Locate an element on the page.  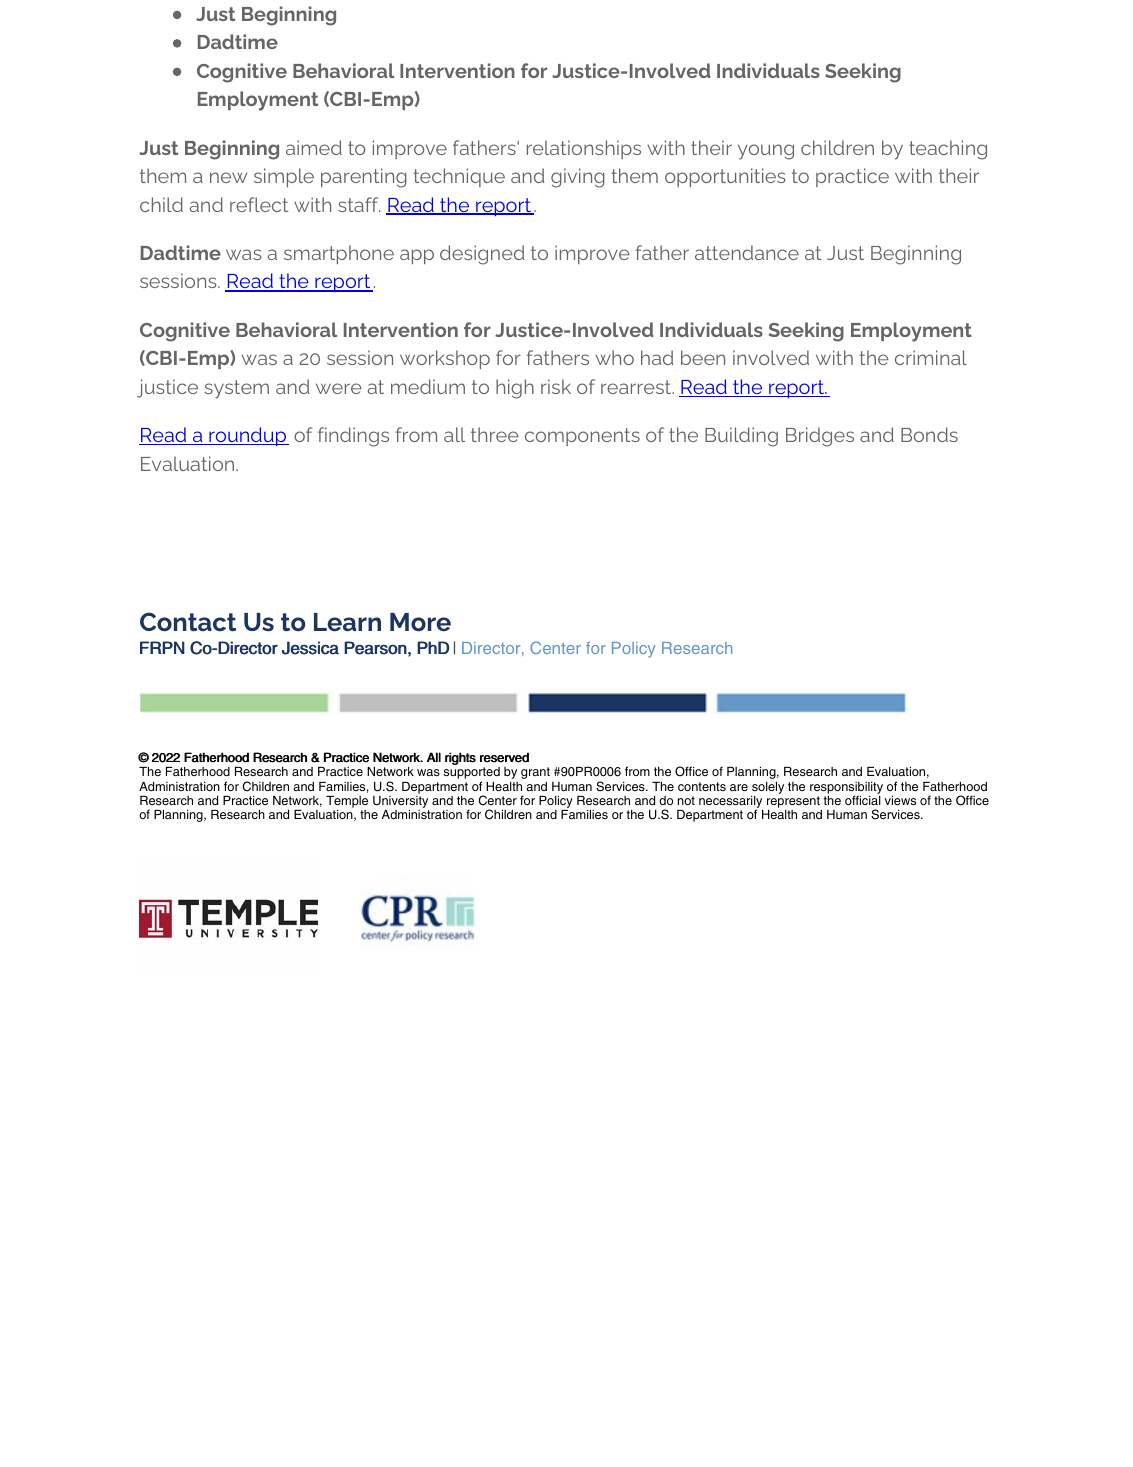
young is located at coordinates (766, 152).
